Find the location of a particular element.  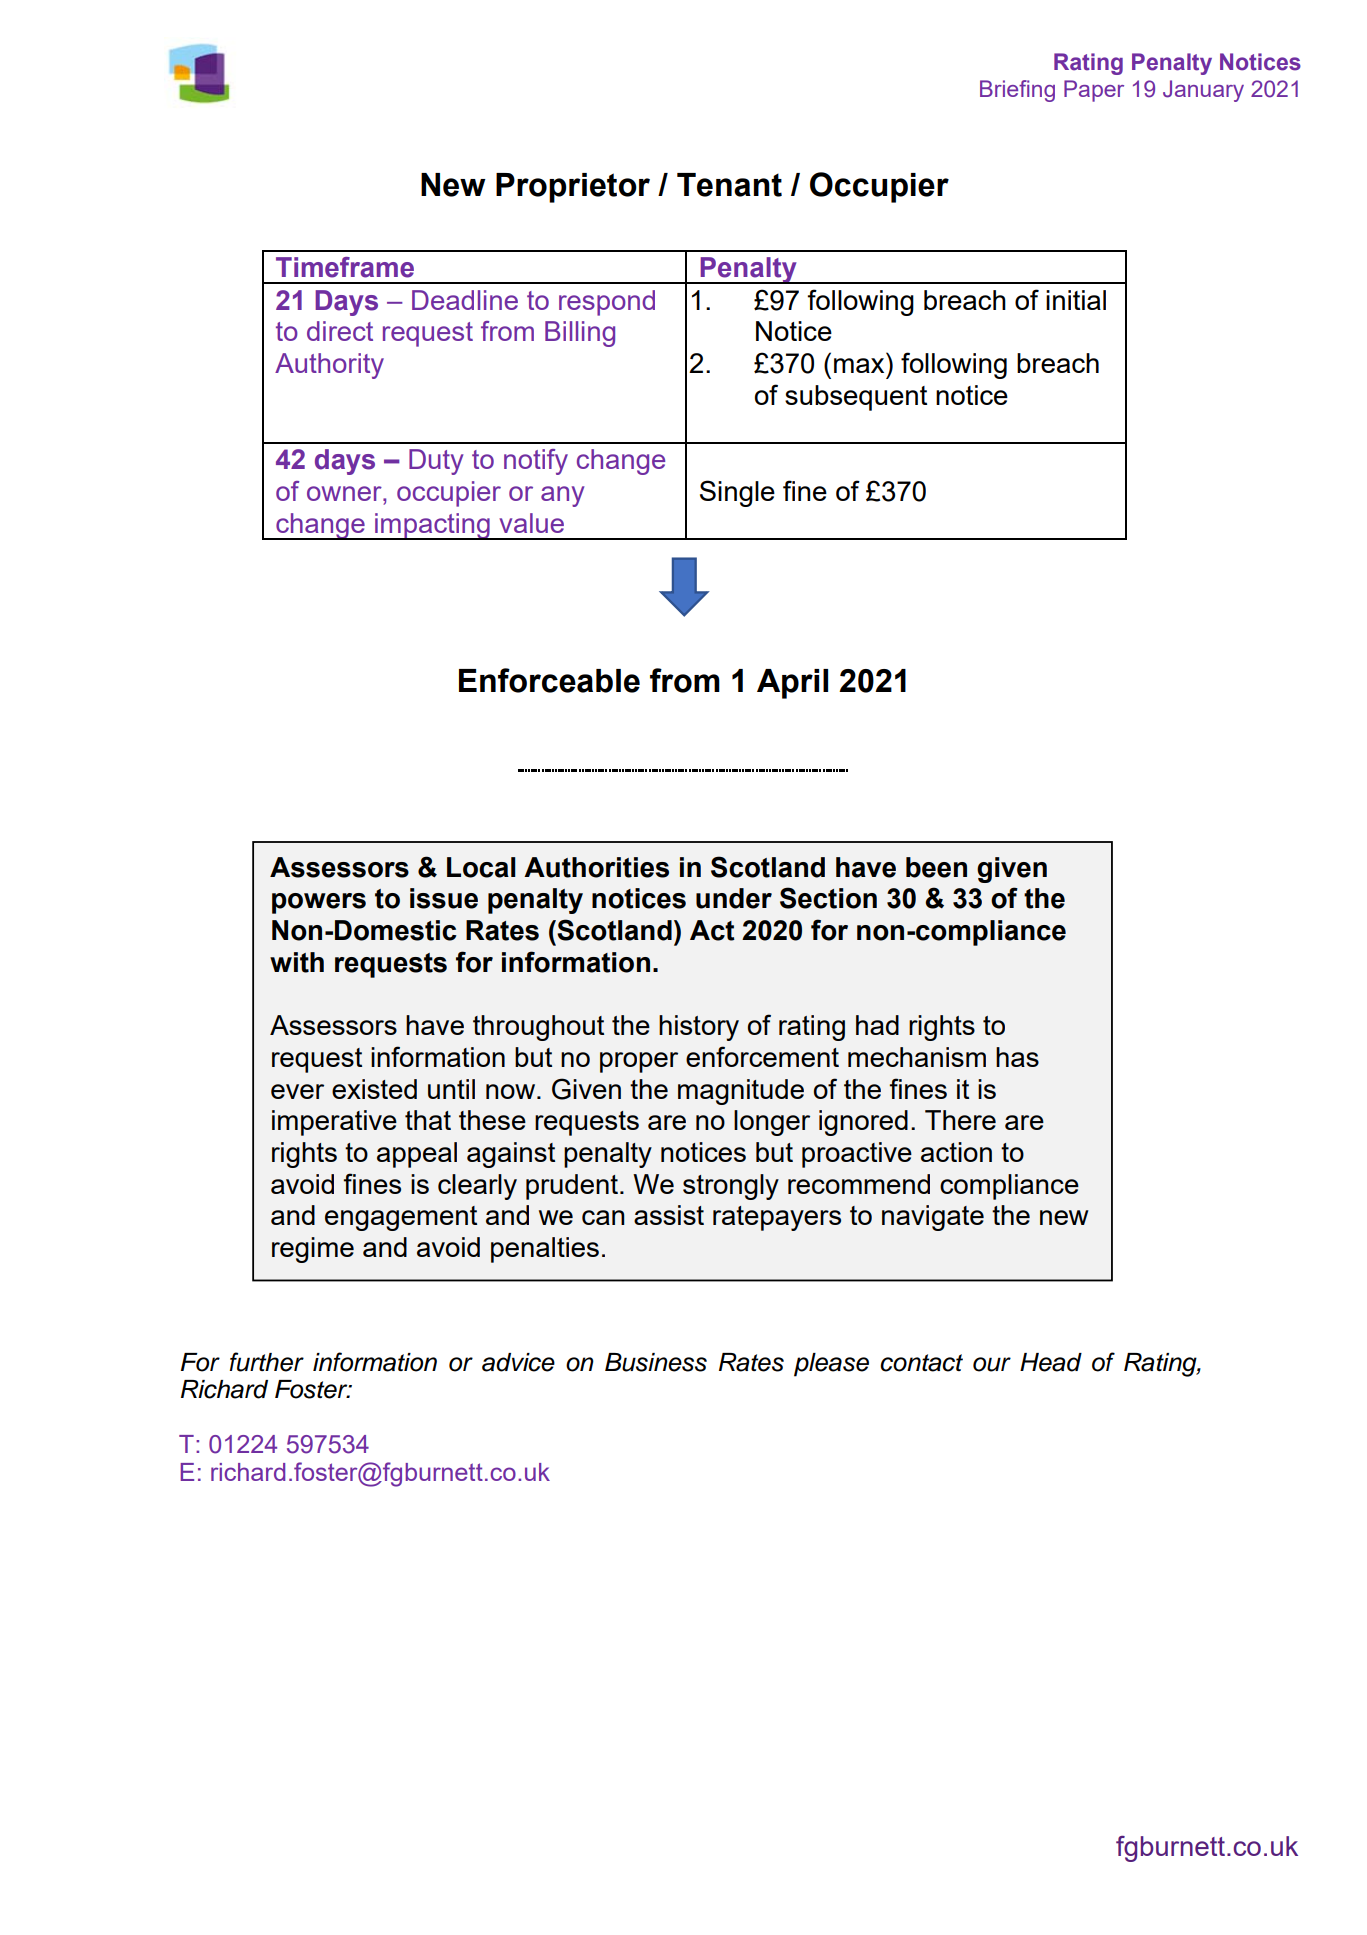

Proprietor is located at coordinates (573, 188).
